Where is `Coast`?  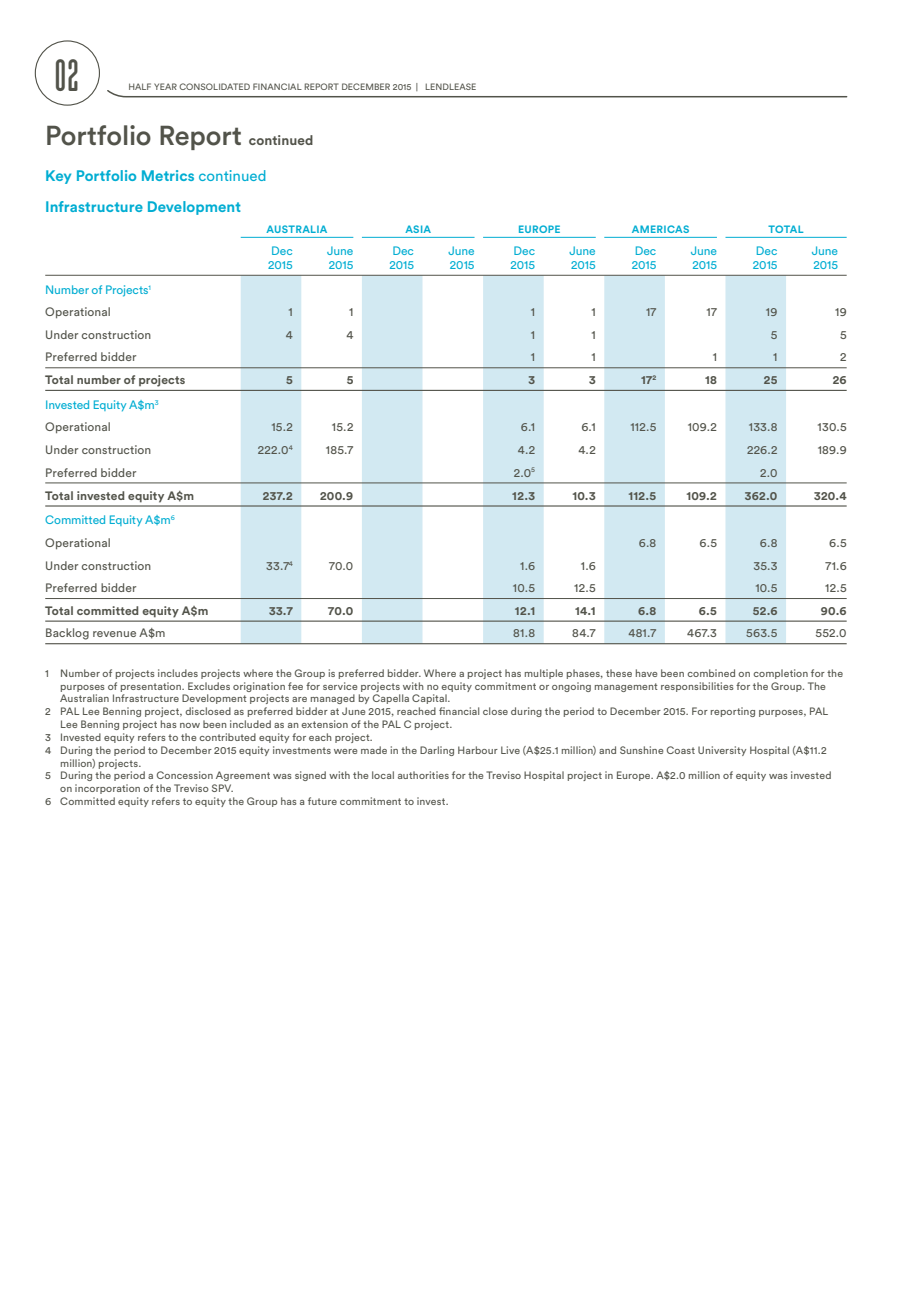
Coast is located at coordinates (681, 750).
